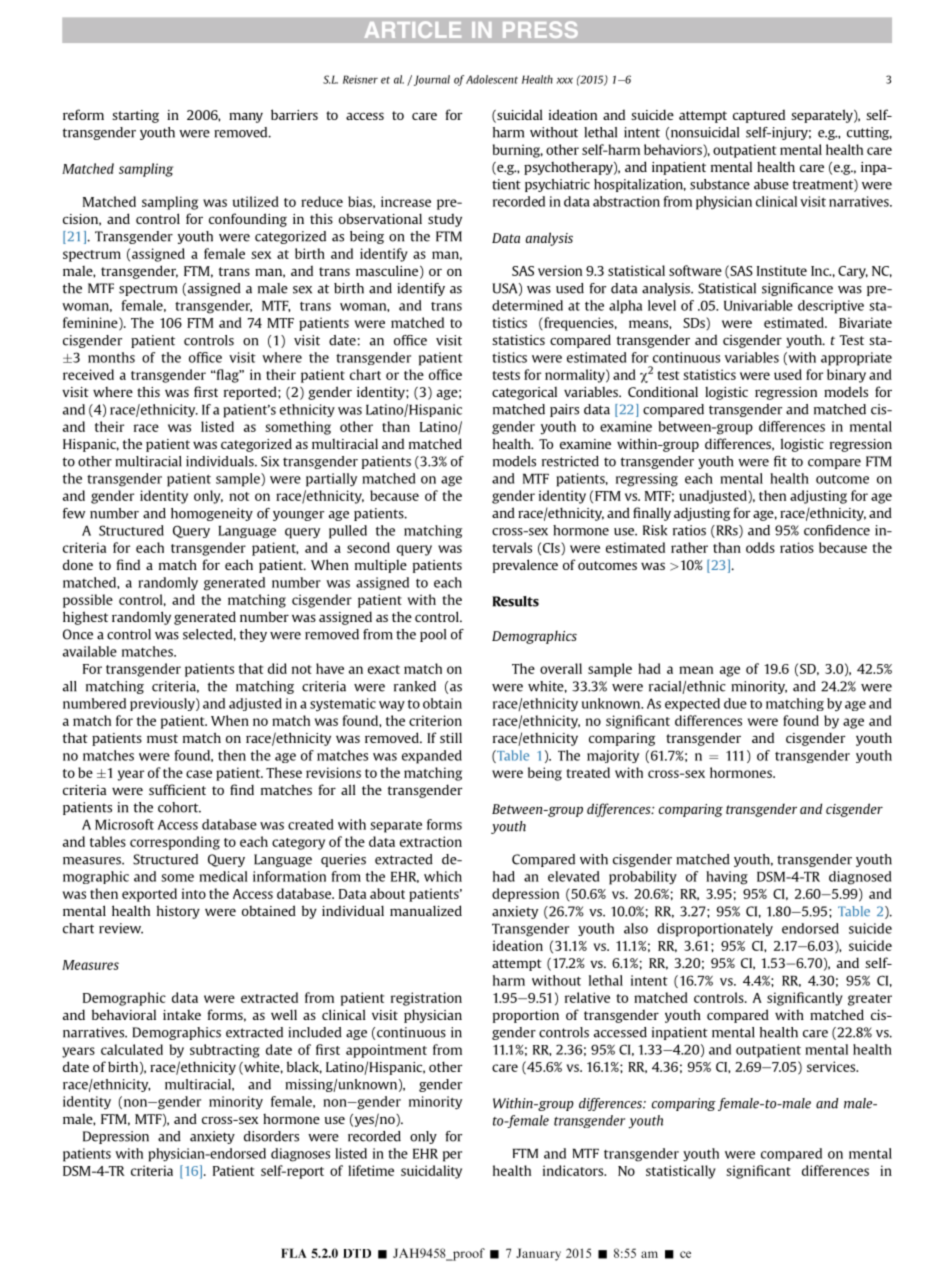  What do you see at coordinates (727, 878) in the page?
I see `having` at bounding box center [727, 878].
